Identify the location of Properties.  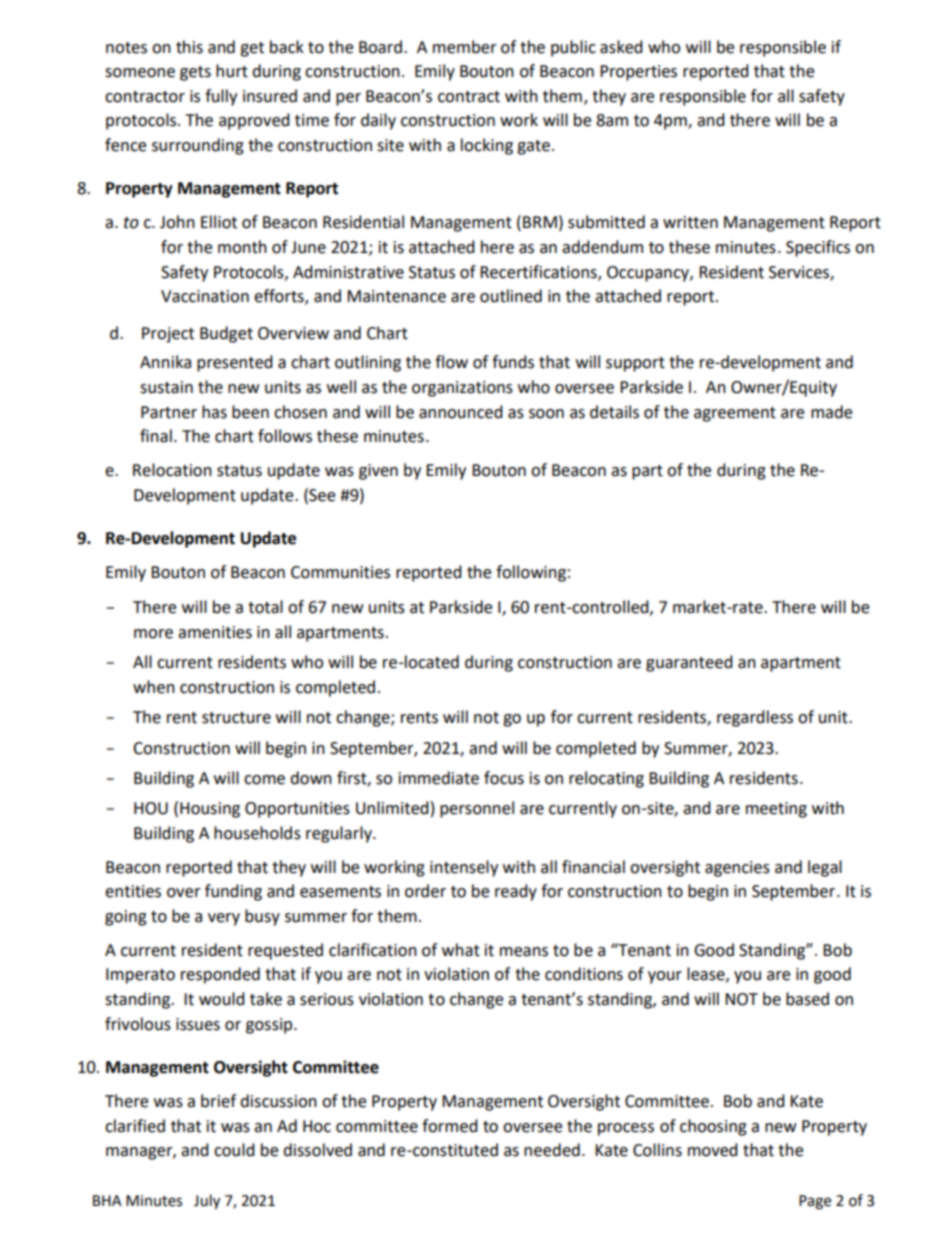
(638, 73).
